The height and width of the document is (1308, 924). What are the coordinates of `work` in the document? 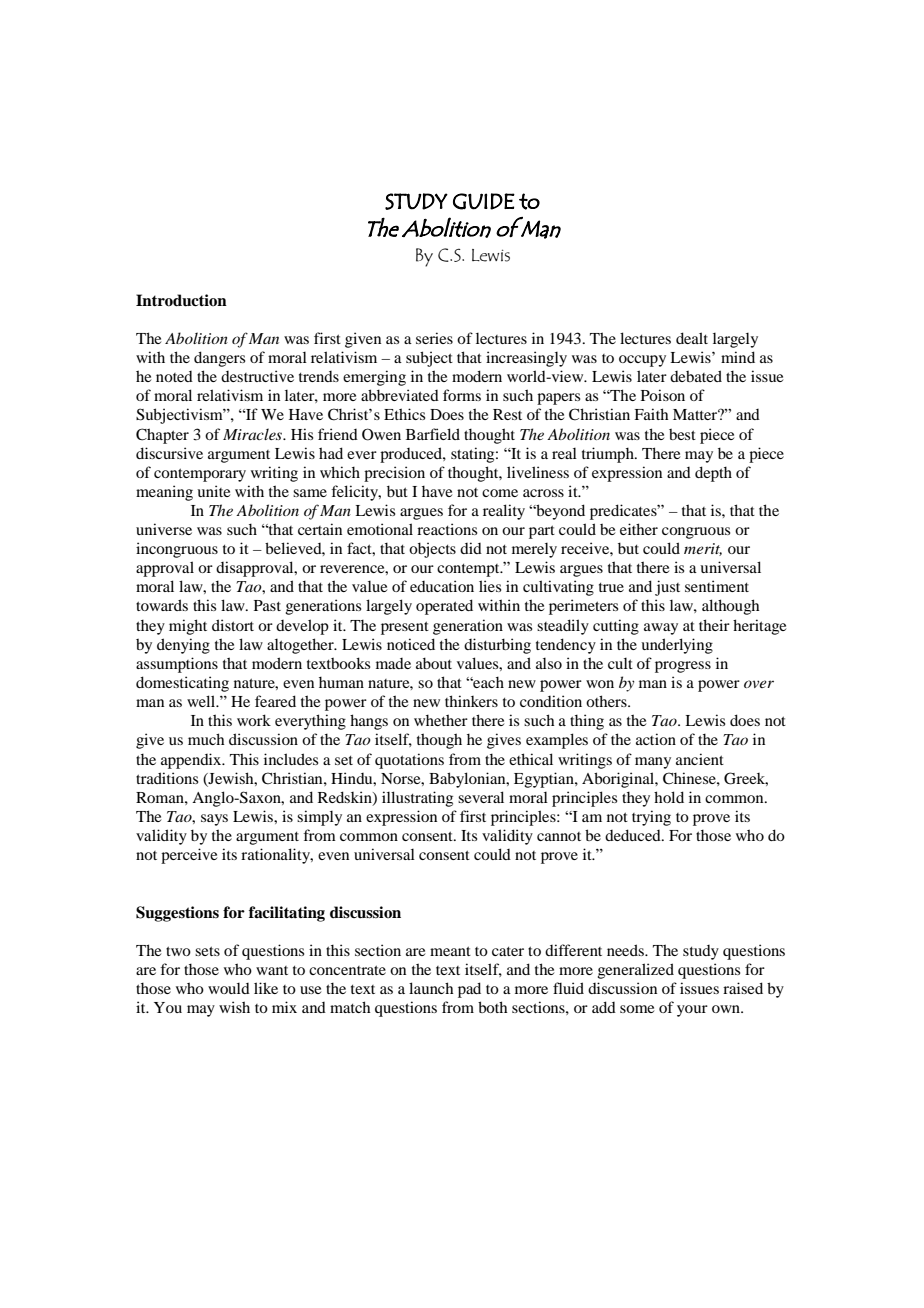 It's located at (254, 720).
